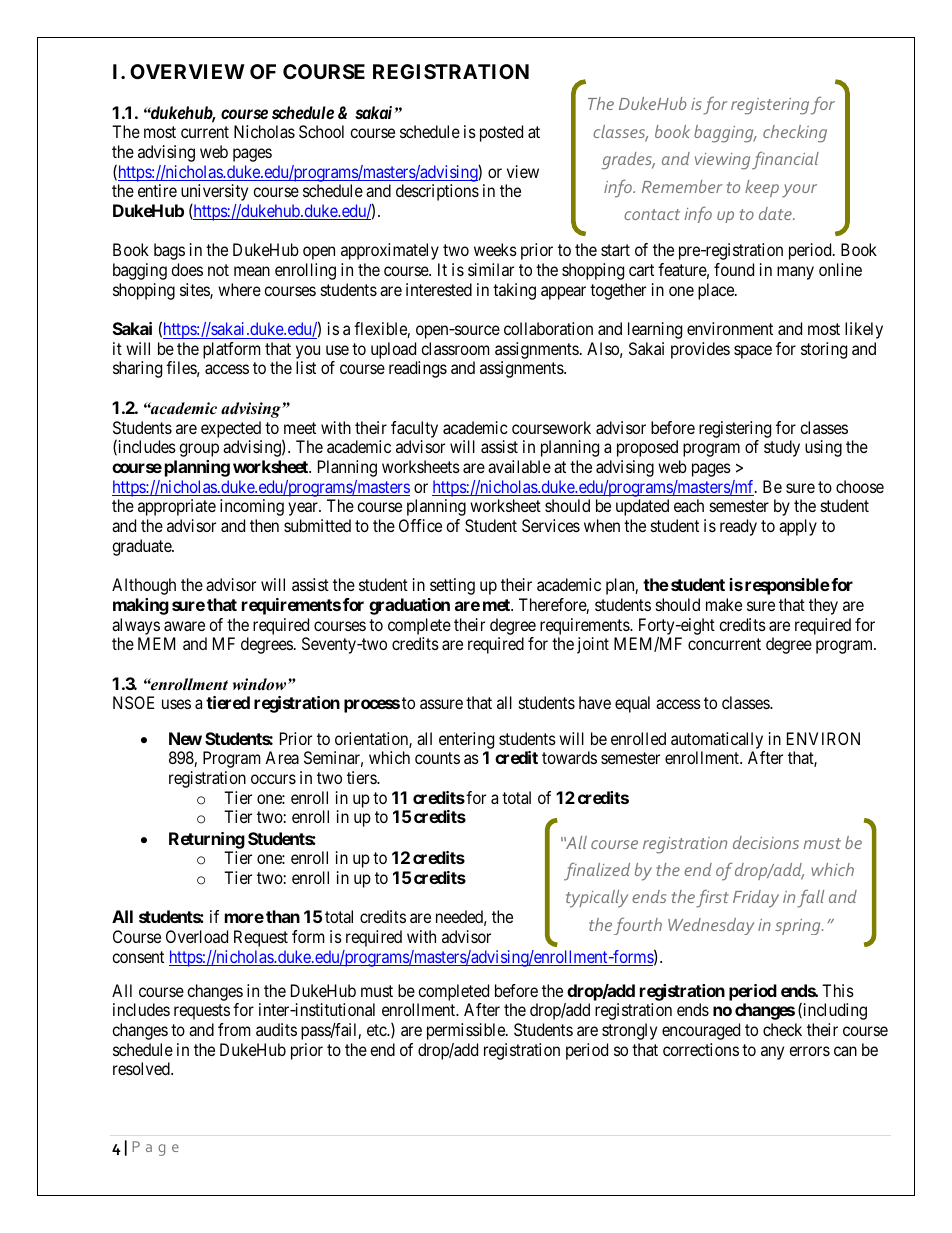 The image size is (952, 1233). What do you see at coordinates (501, 133) in the screenshot?
I see `posted` at bounding box center [501, 133].
